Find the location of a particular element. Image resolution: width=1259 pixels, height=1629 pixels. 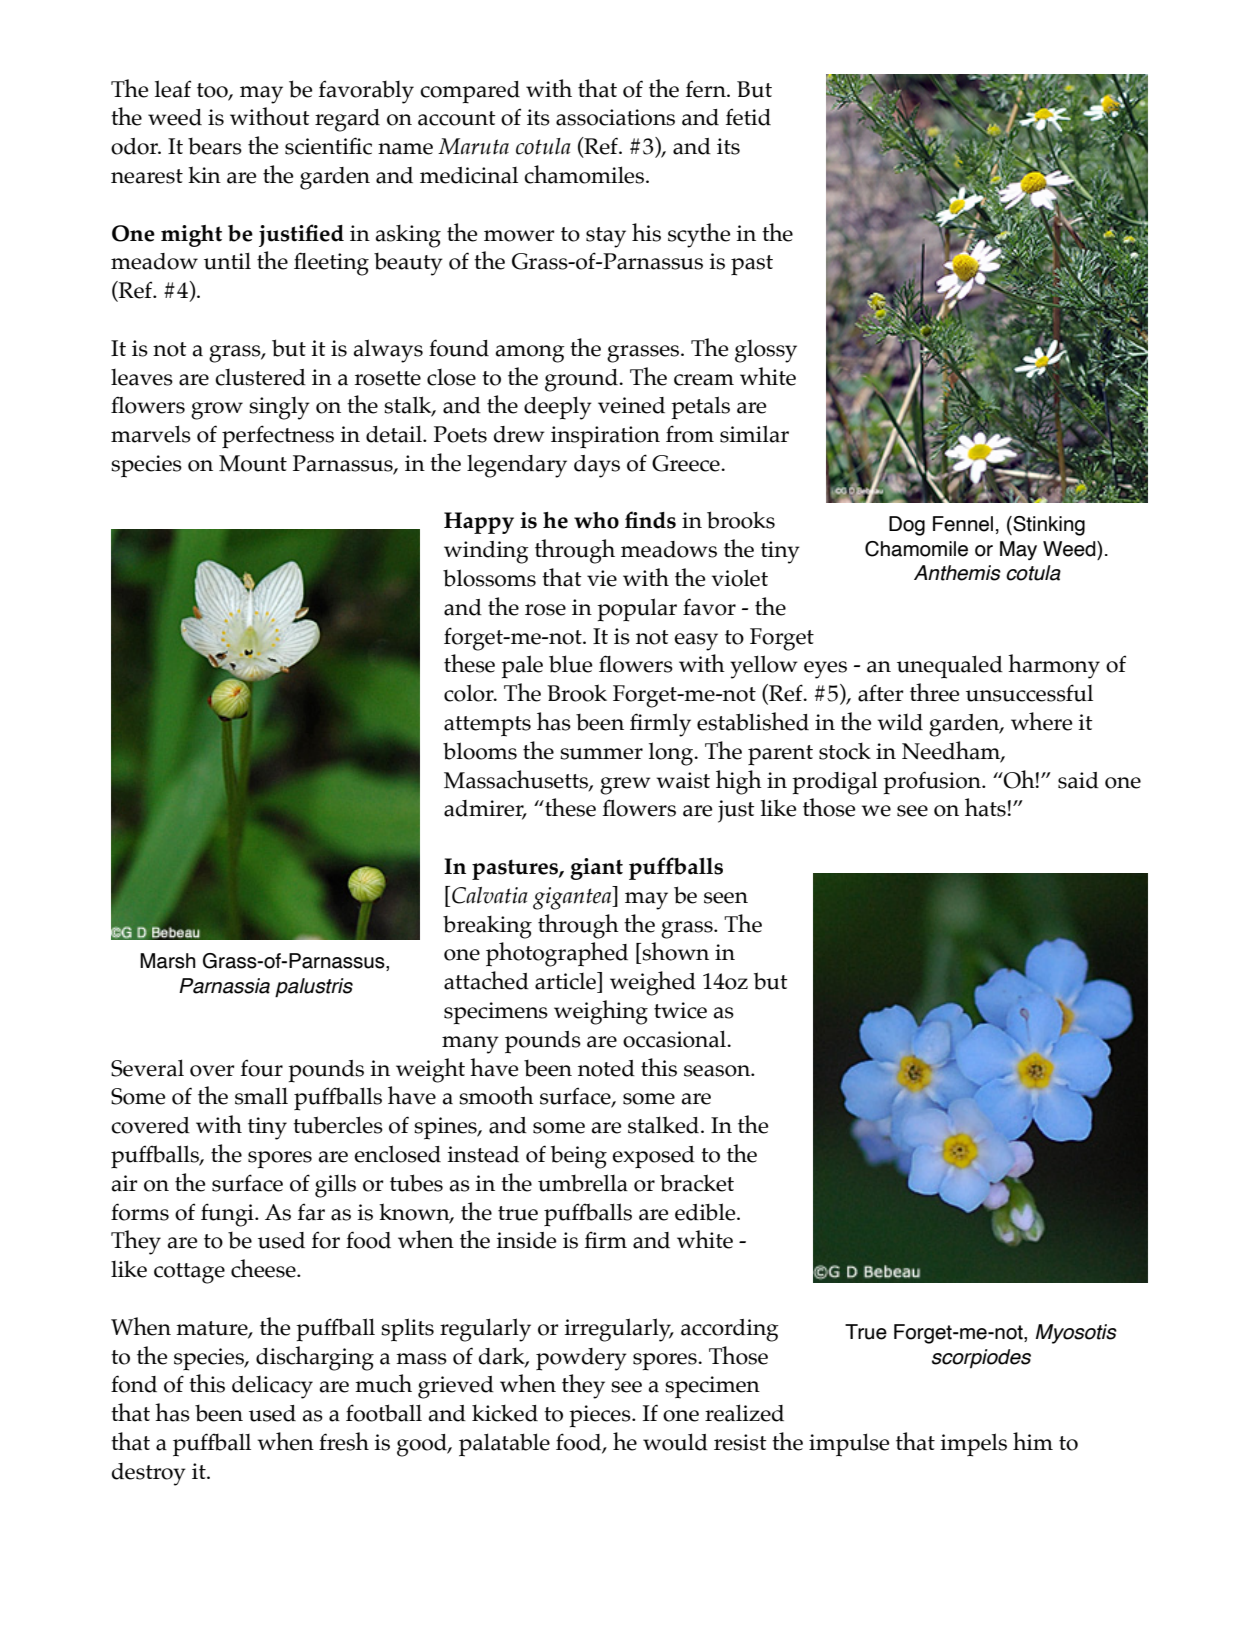

associations is located at coordinates (615, 117).
